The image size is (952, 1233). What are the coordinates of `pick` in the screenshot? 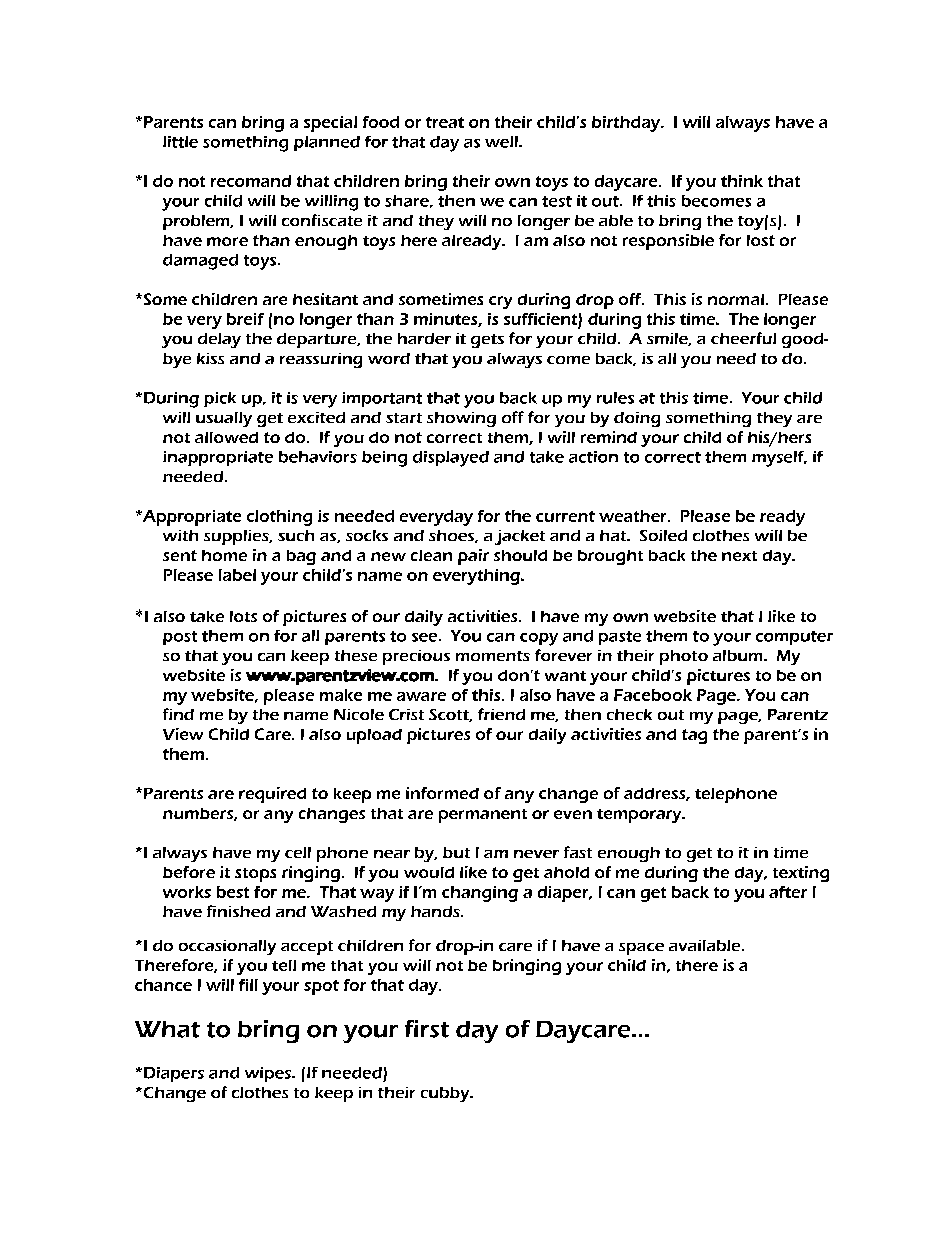 It's located at (220, 399).
